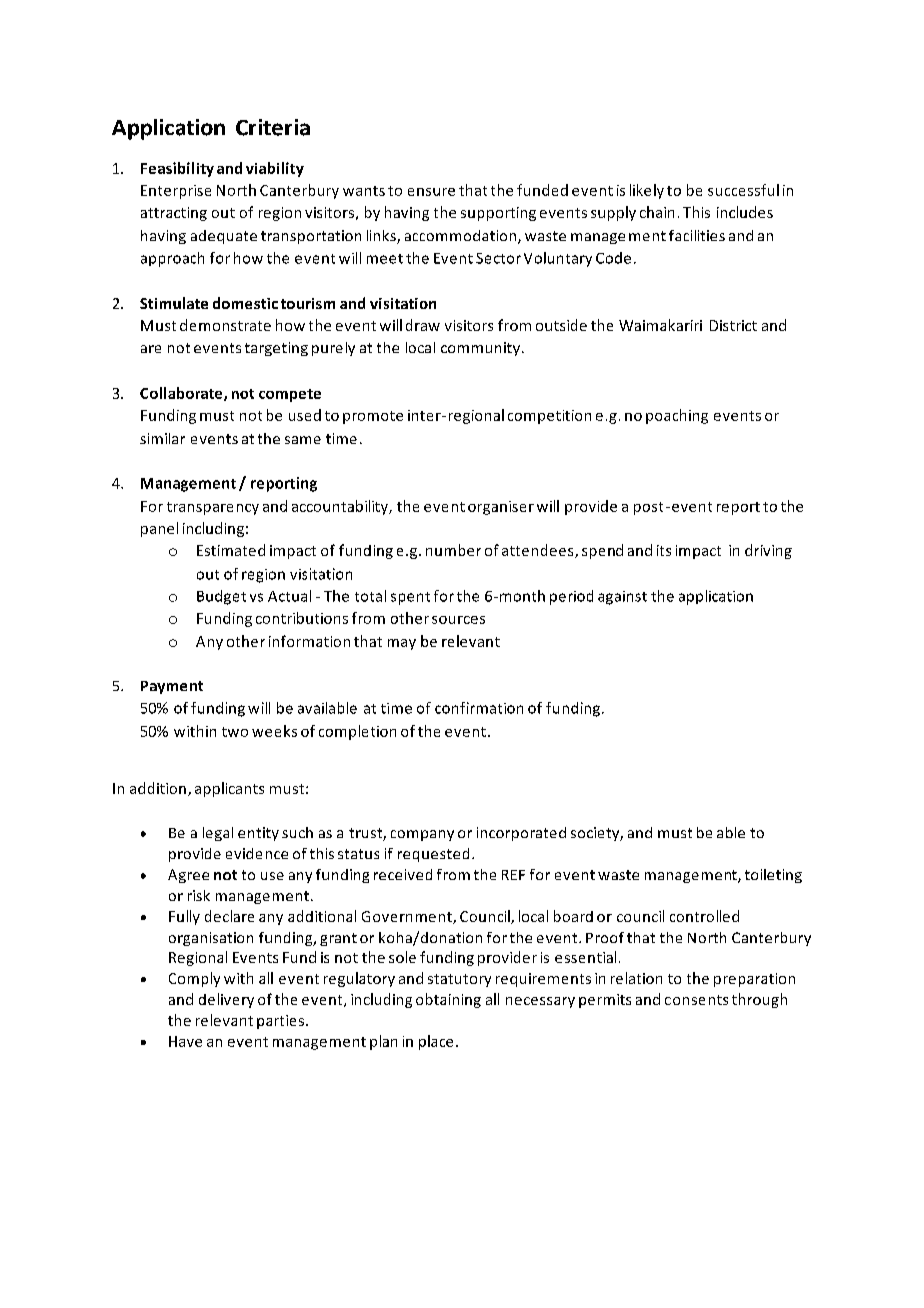 The image size is (924, 1308). I want to click on ensure, so click(431, 192).
